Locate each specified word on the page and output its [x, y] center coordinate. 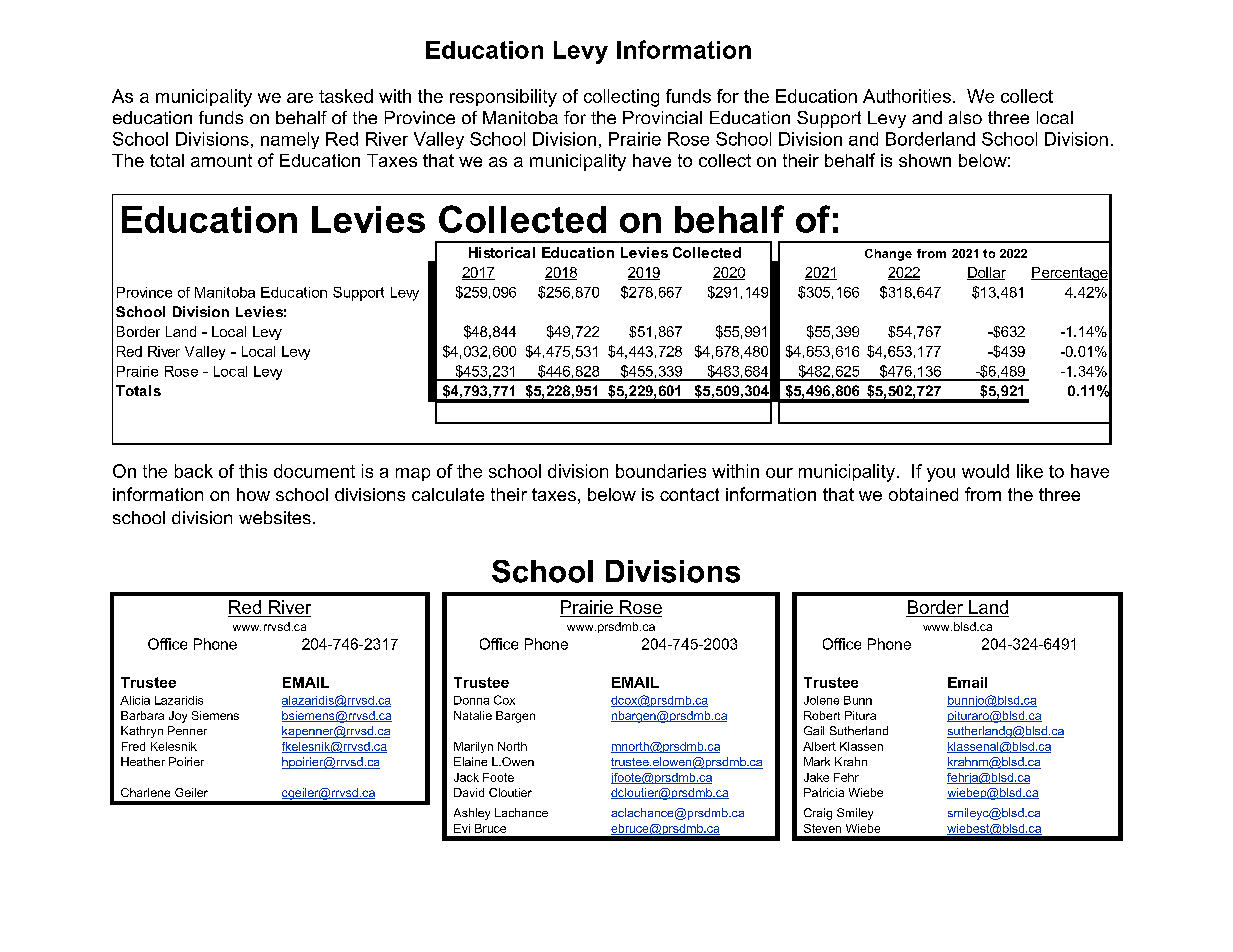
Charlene [145, 792]
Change [888, 255]
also [965, 117]
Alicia [135, 700]
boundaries [661, 471]
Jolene [821, 700]
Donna [471, 700]
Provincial [662, 117]
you [941, 475]
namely [290, 140]
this [253, 471]
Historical [502, 252]
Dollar [986, 273]
